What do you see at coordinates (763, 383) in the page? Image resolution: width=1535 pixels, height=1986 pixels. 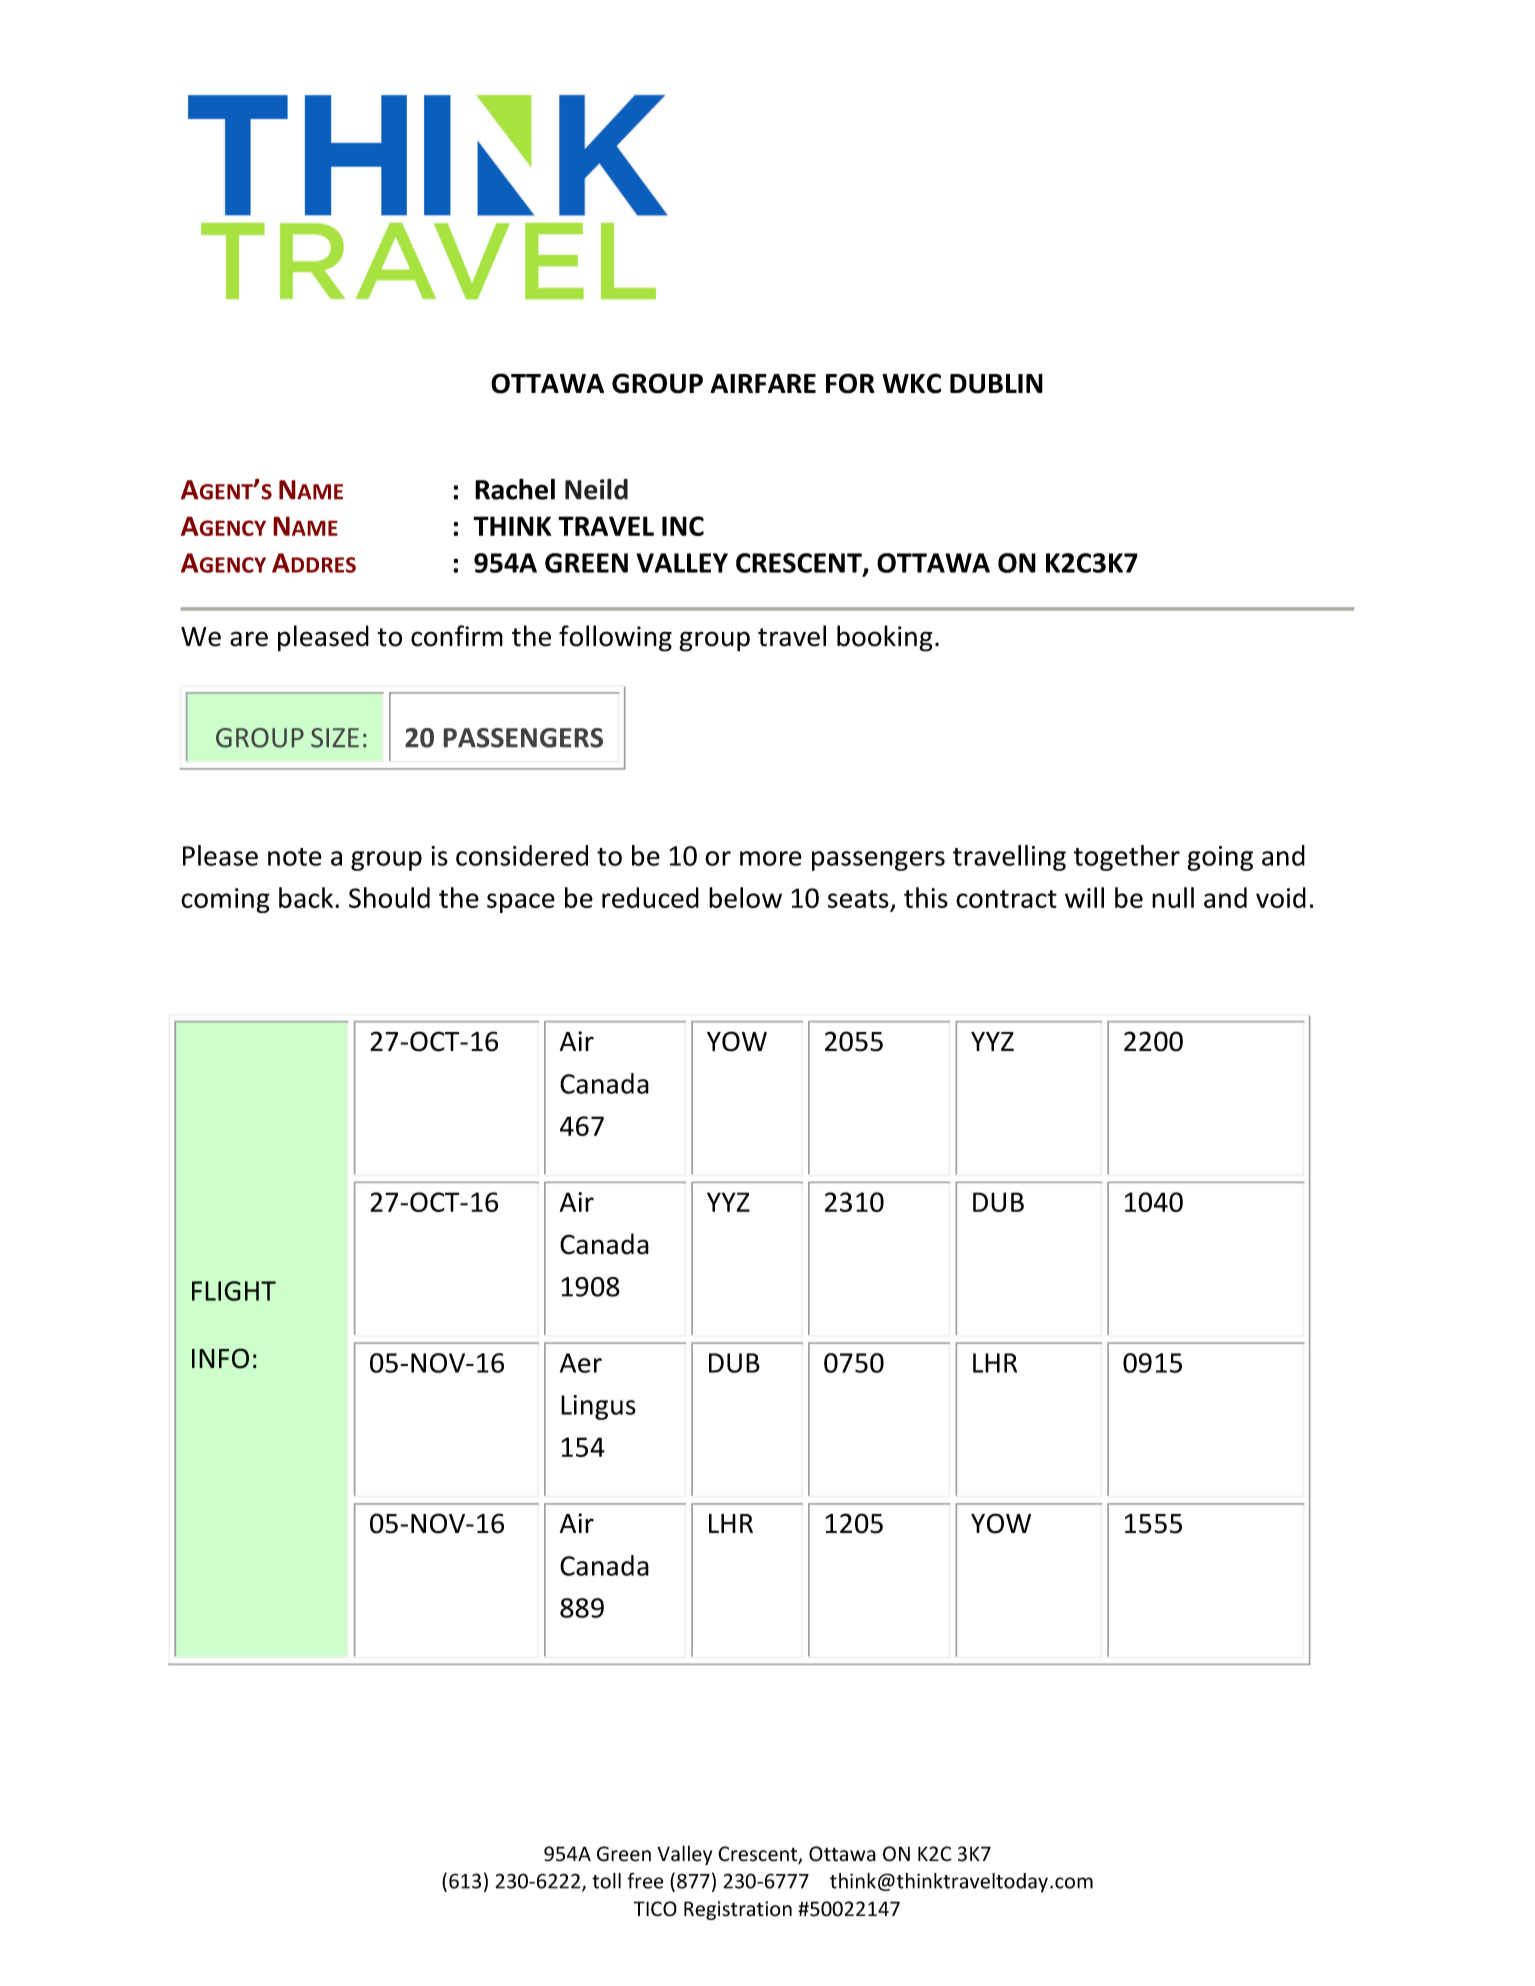 I see `AIRFARE` at bounding box center [763, 383].
